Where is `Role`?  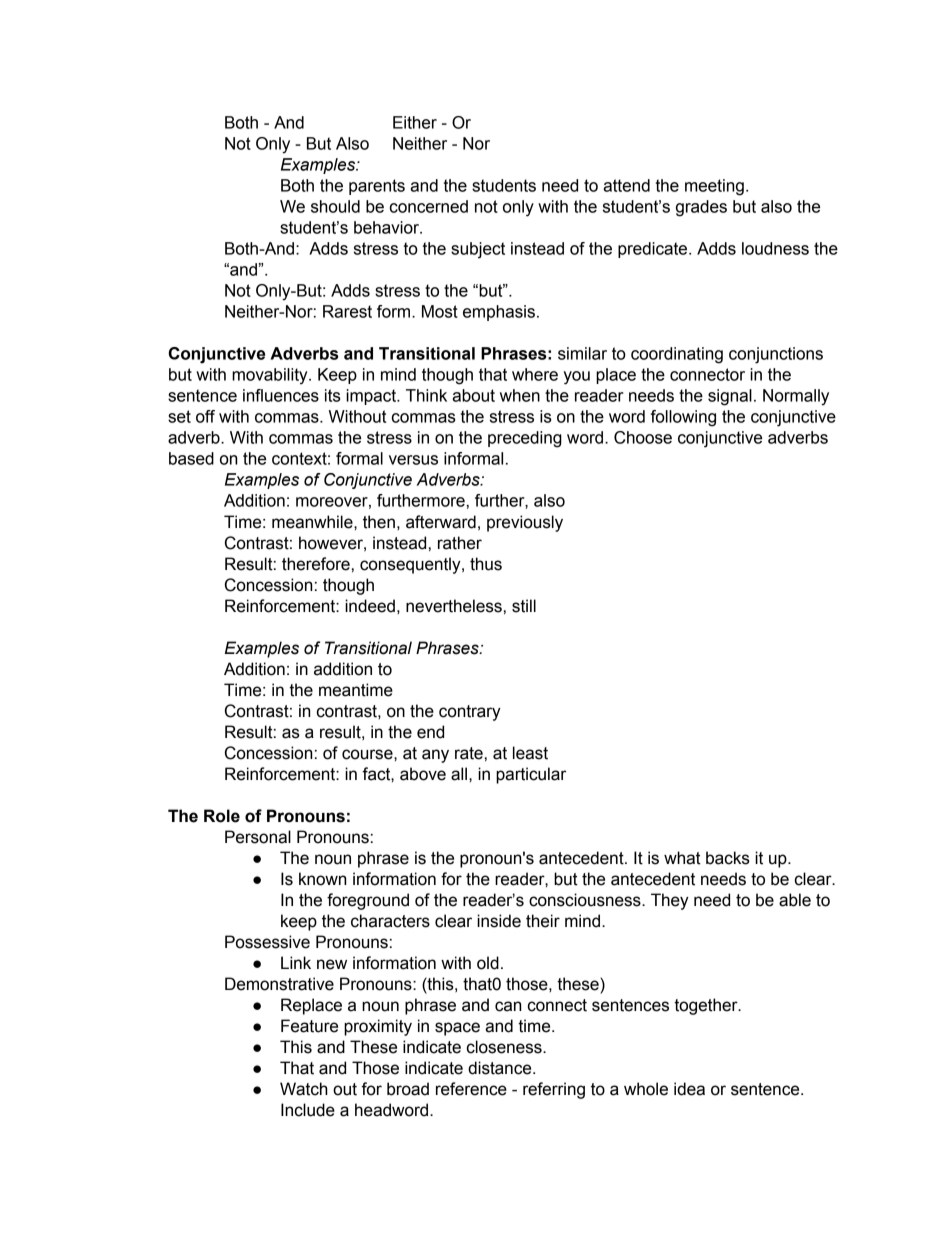 Role is located at coordinates (222, 816).
